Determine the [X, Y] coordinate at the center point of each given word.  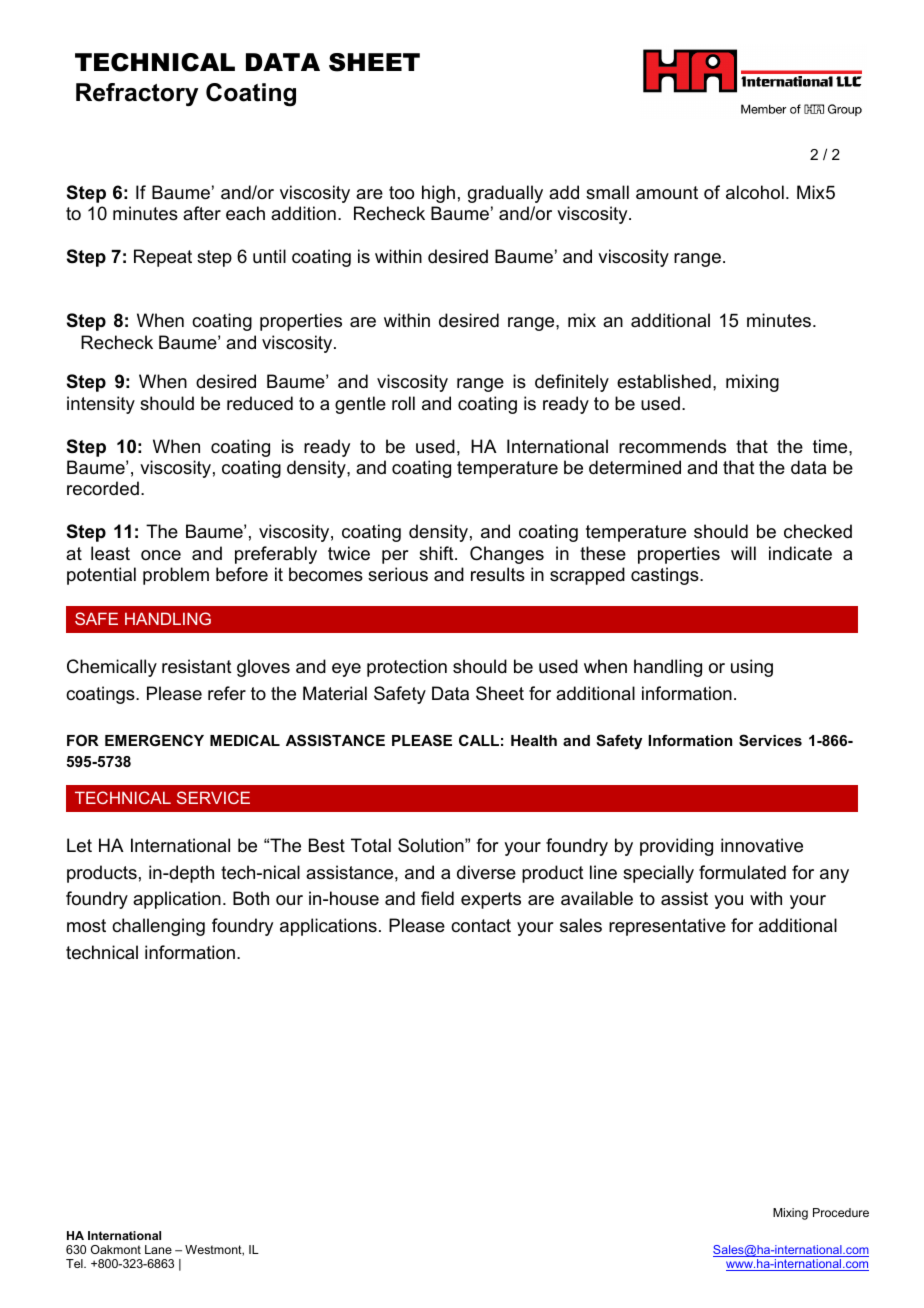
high [438, 194]
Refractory [137, 94]
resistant [197, 666]
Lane [158, 1249]
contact [481, 926]
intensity [101, 405]
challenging [158, 927]
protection [407, 668]
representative [667, 927]
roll [403, 403]
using [752, 668]
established [664, 381]
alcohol [755, 192]
